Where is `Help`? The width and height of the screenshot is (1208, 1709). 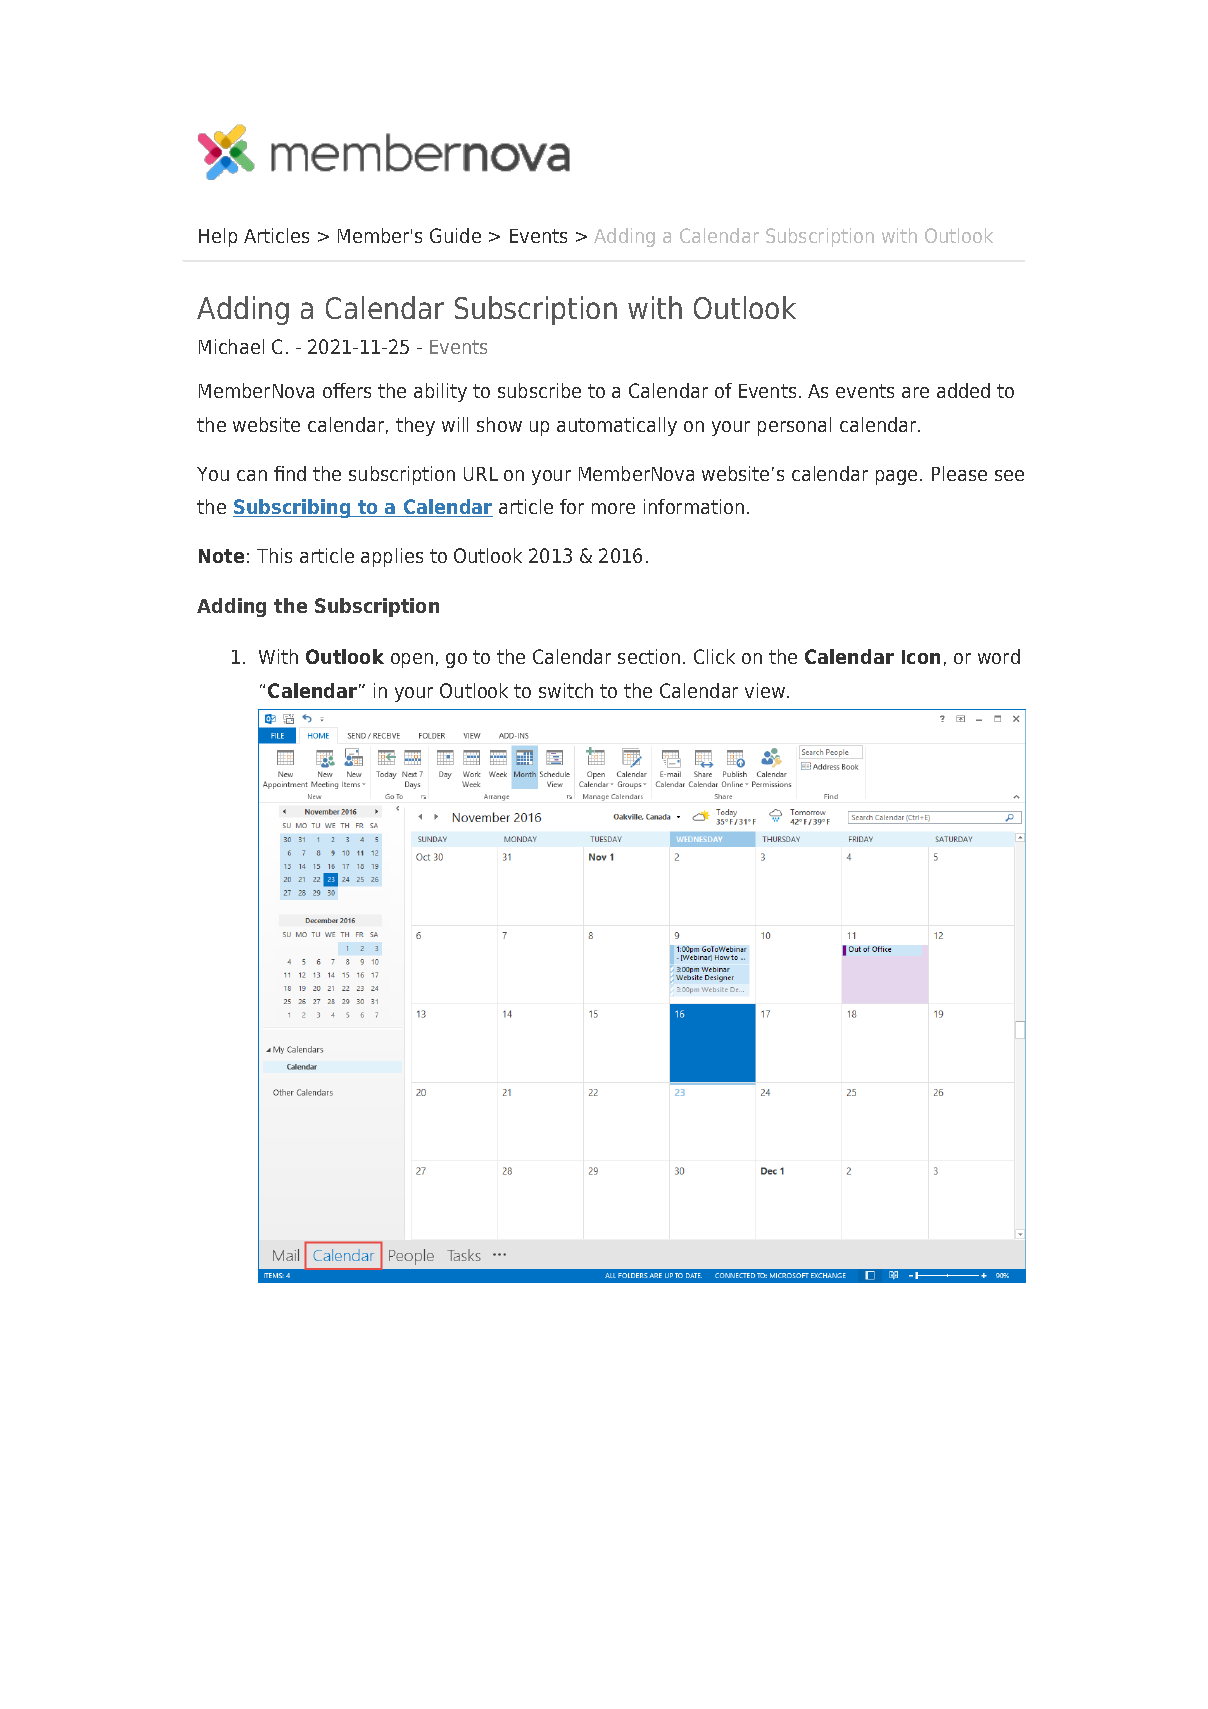
Help is located at coordinates (218, 237).
